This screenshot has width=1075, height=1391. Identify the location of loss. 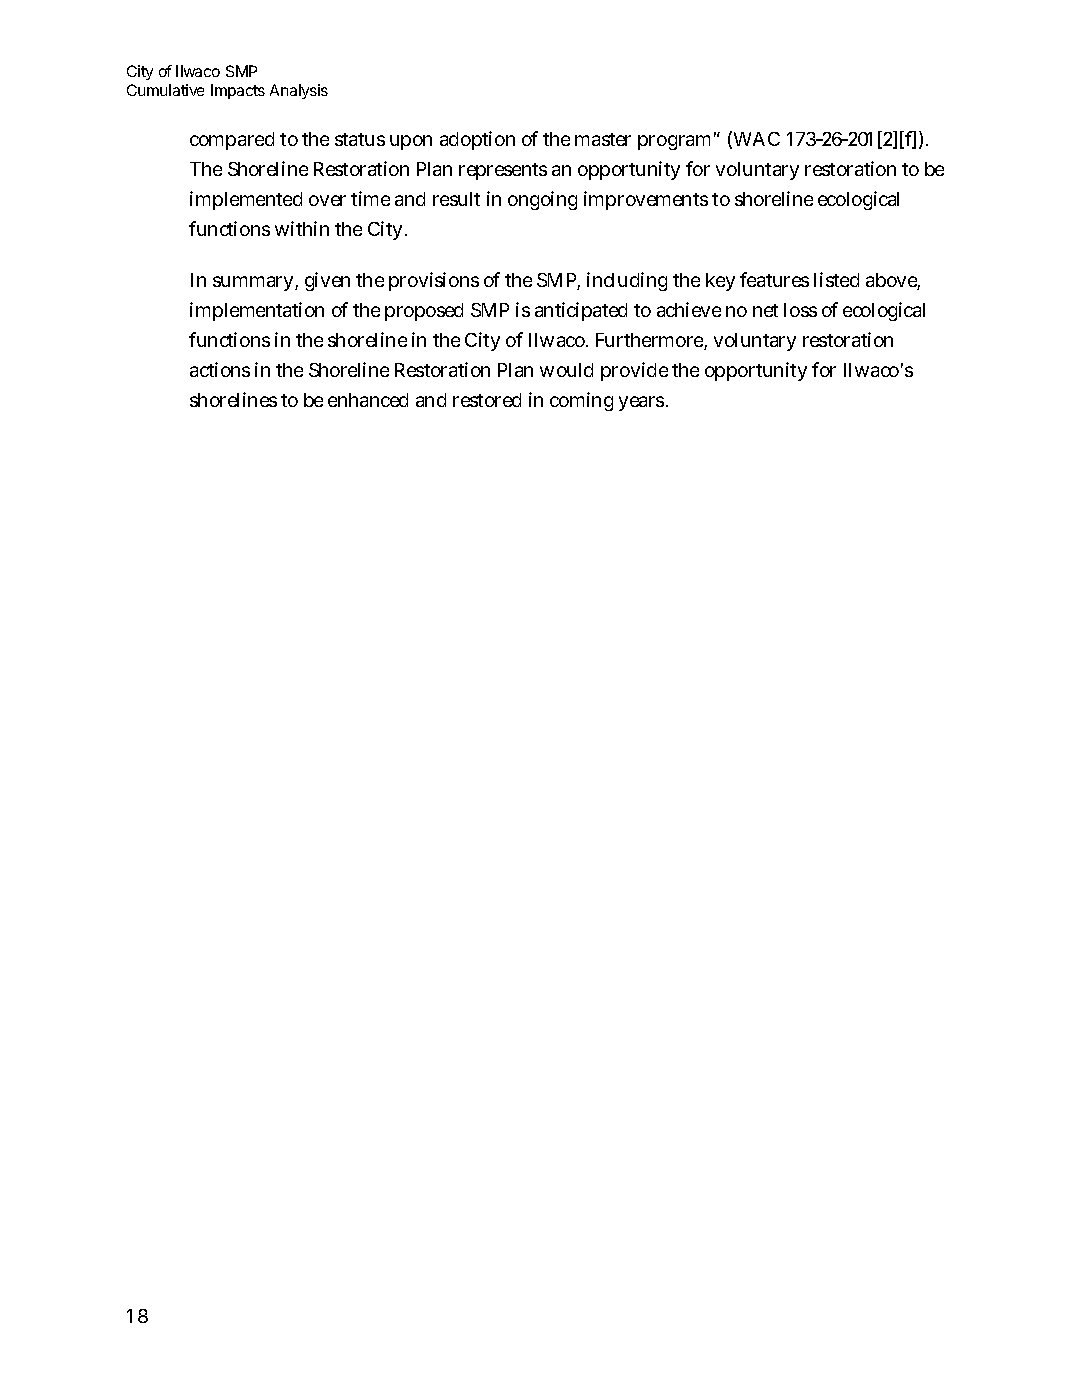
(800, 310).
